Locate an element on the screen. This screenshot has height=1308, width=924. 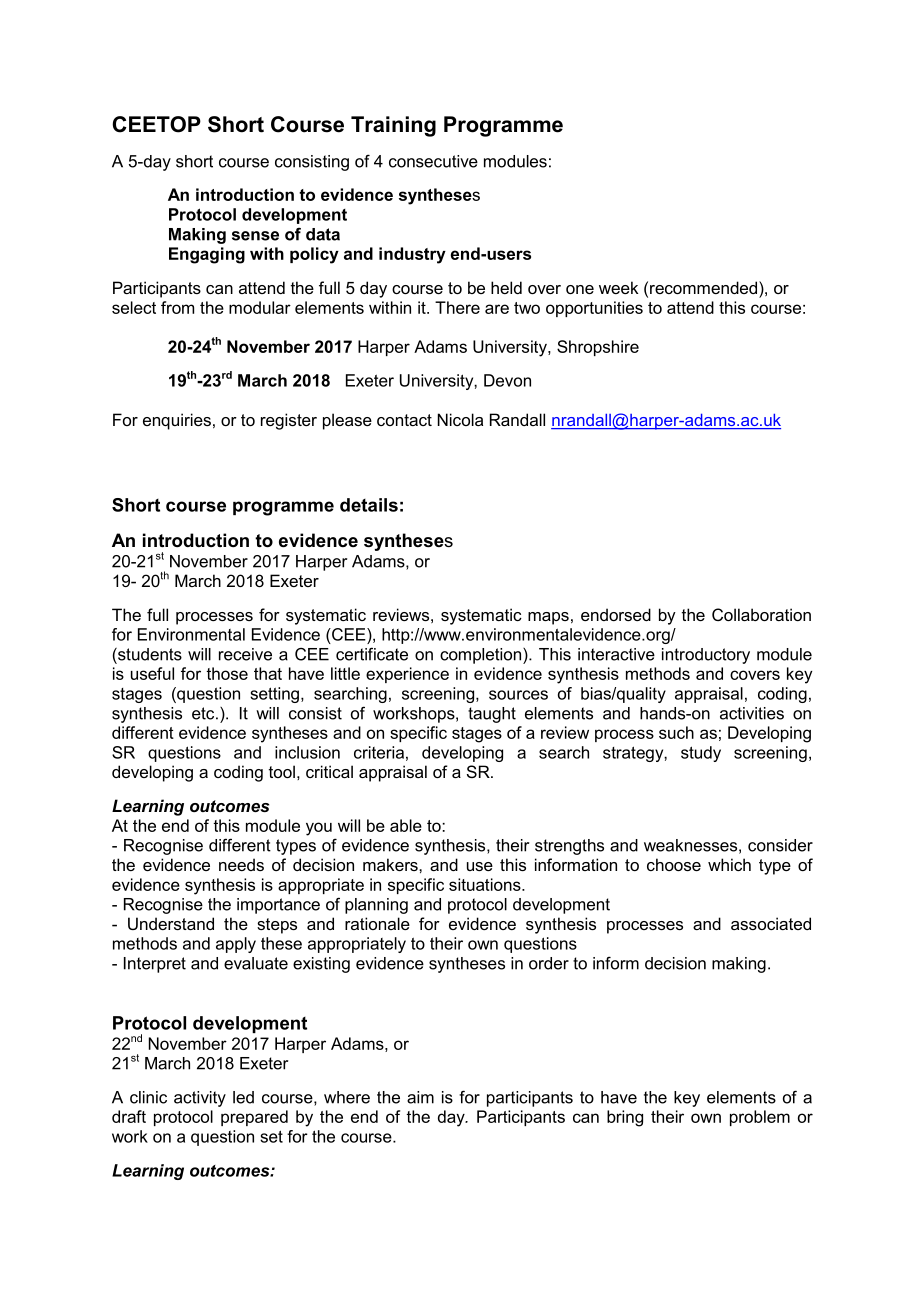
completion is located at coordinates (482, 656).
